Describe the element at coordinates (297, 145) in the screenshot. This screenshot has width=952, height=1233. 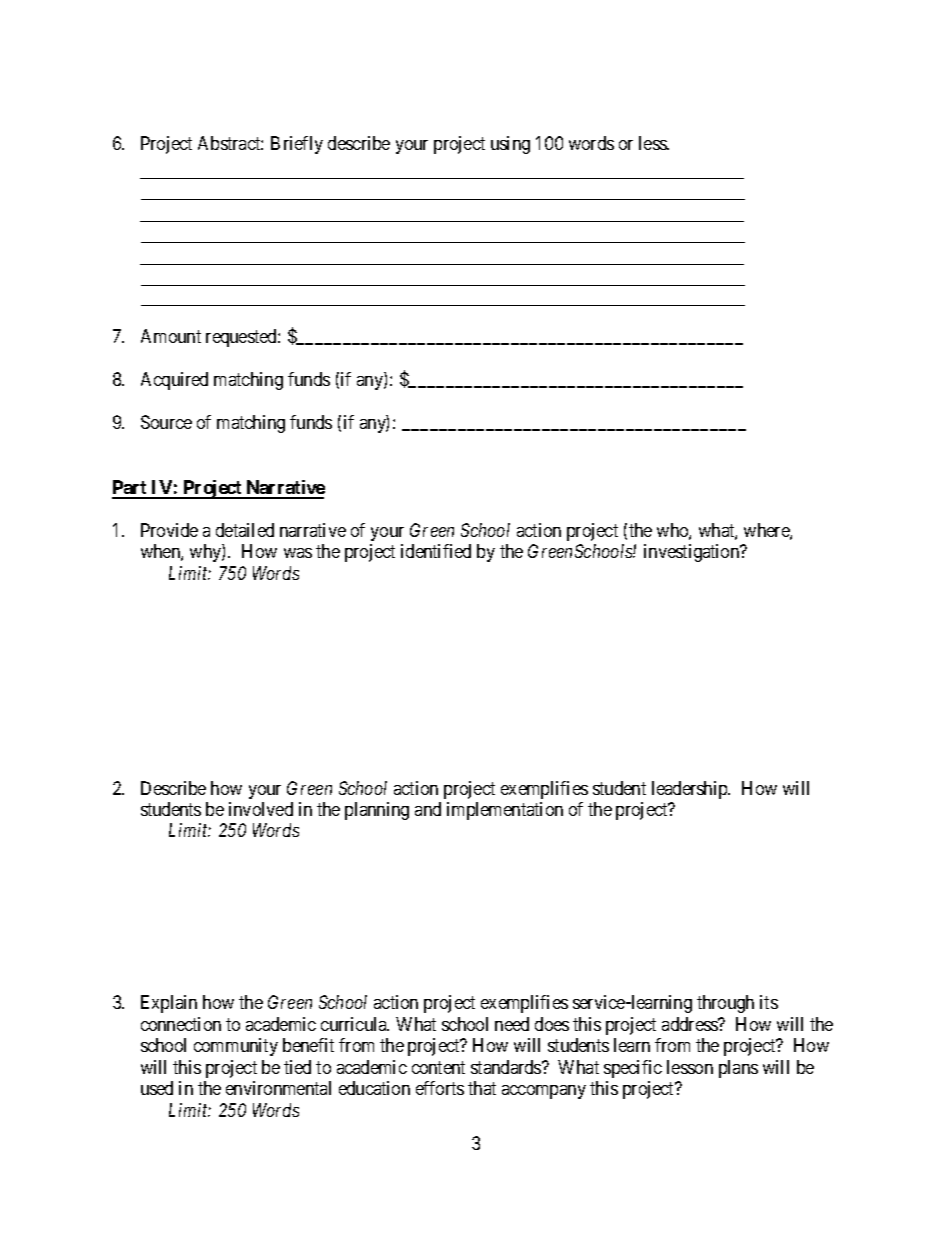
I see `Briefly` at that location.
